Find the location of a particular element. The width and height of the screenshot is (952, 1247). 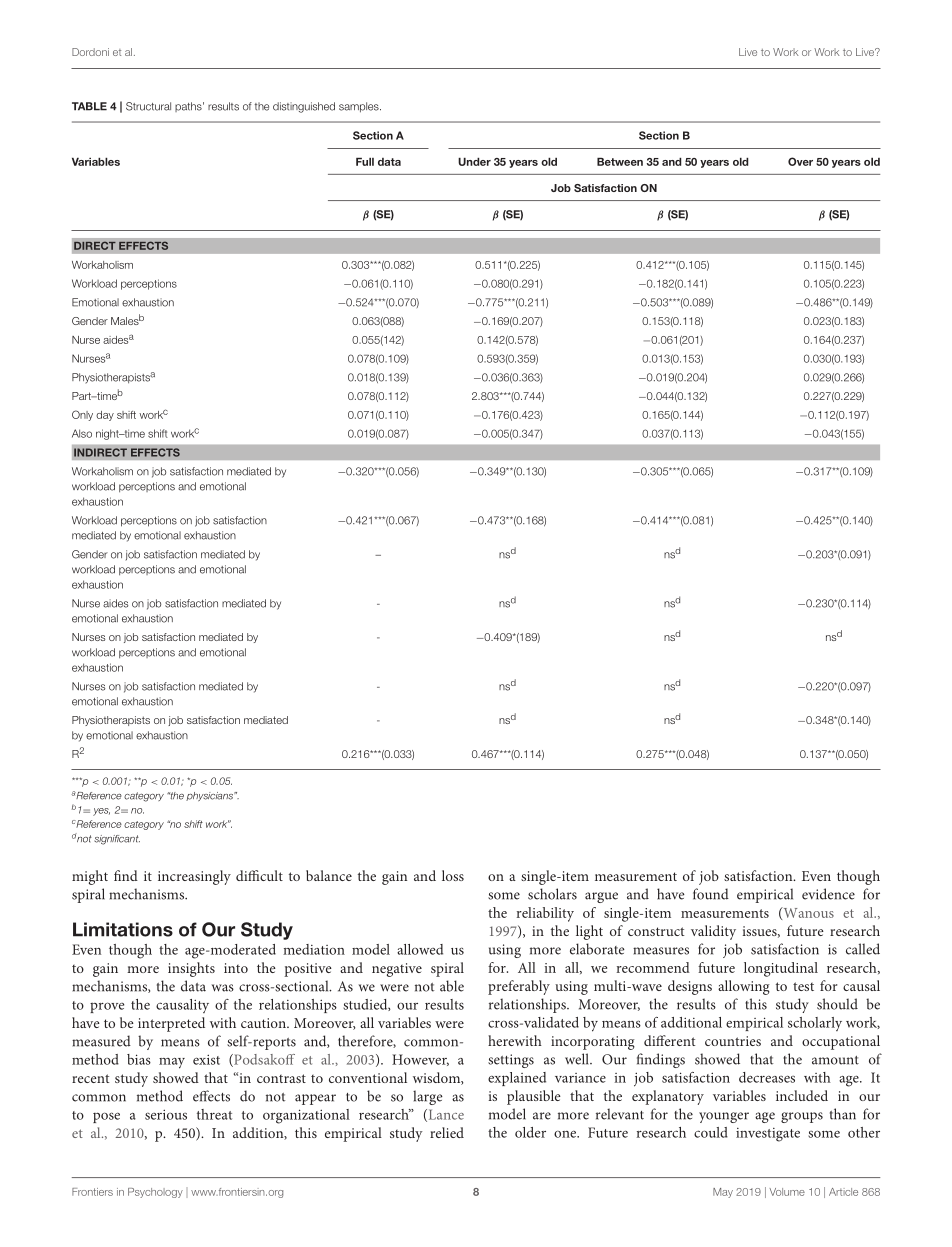

Between is located at coordinates (620, 162).
